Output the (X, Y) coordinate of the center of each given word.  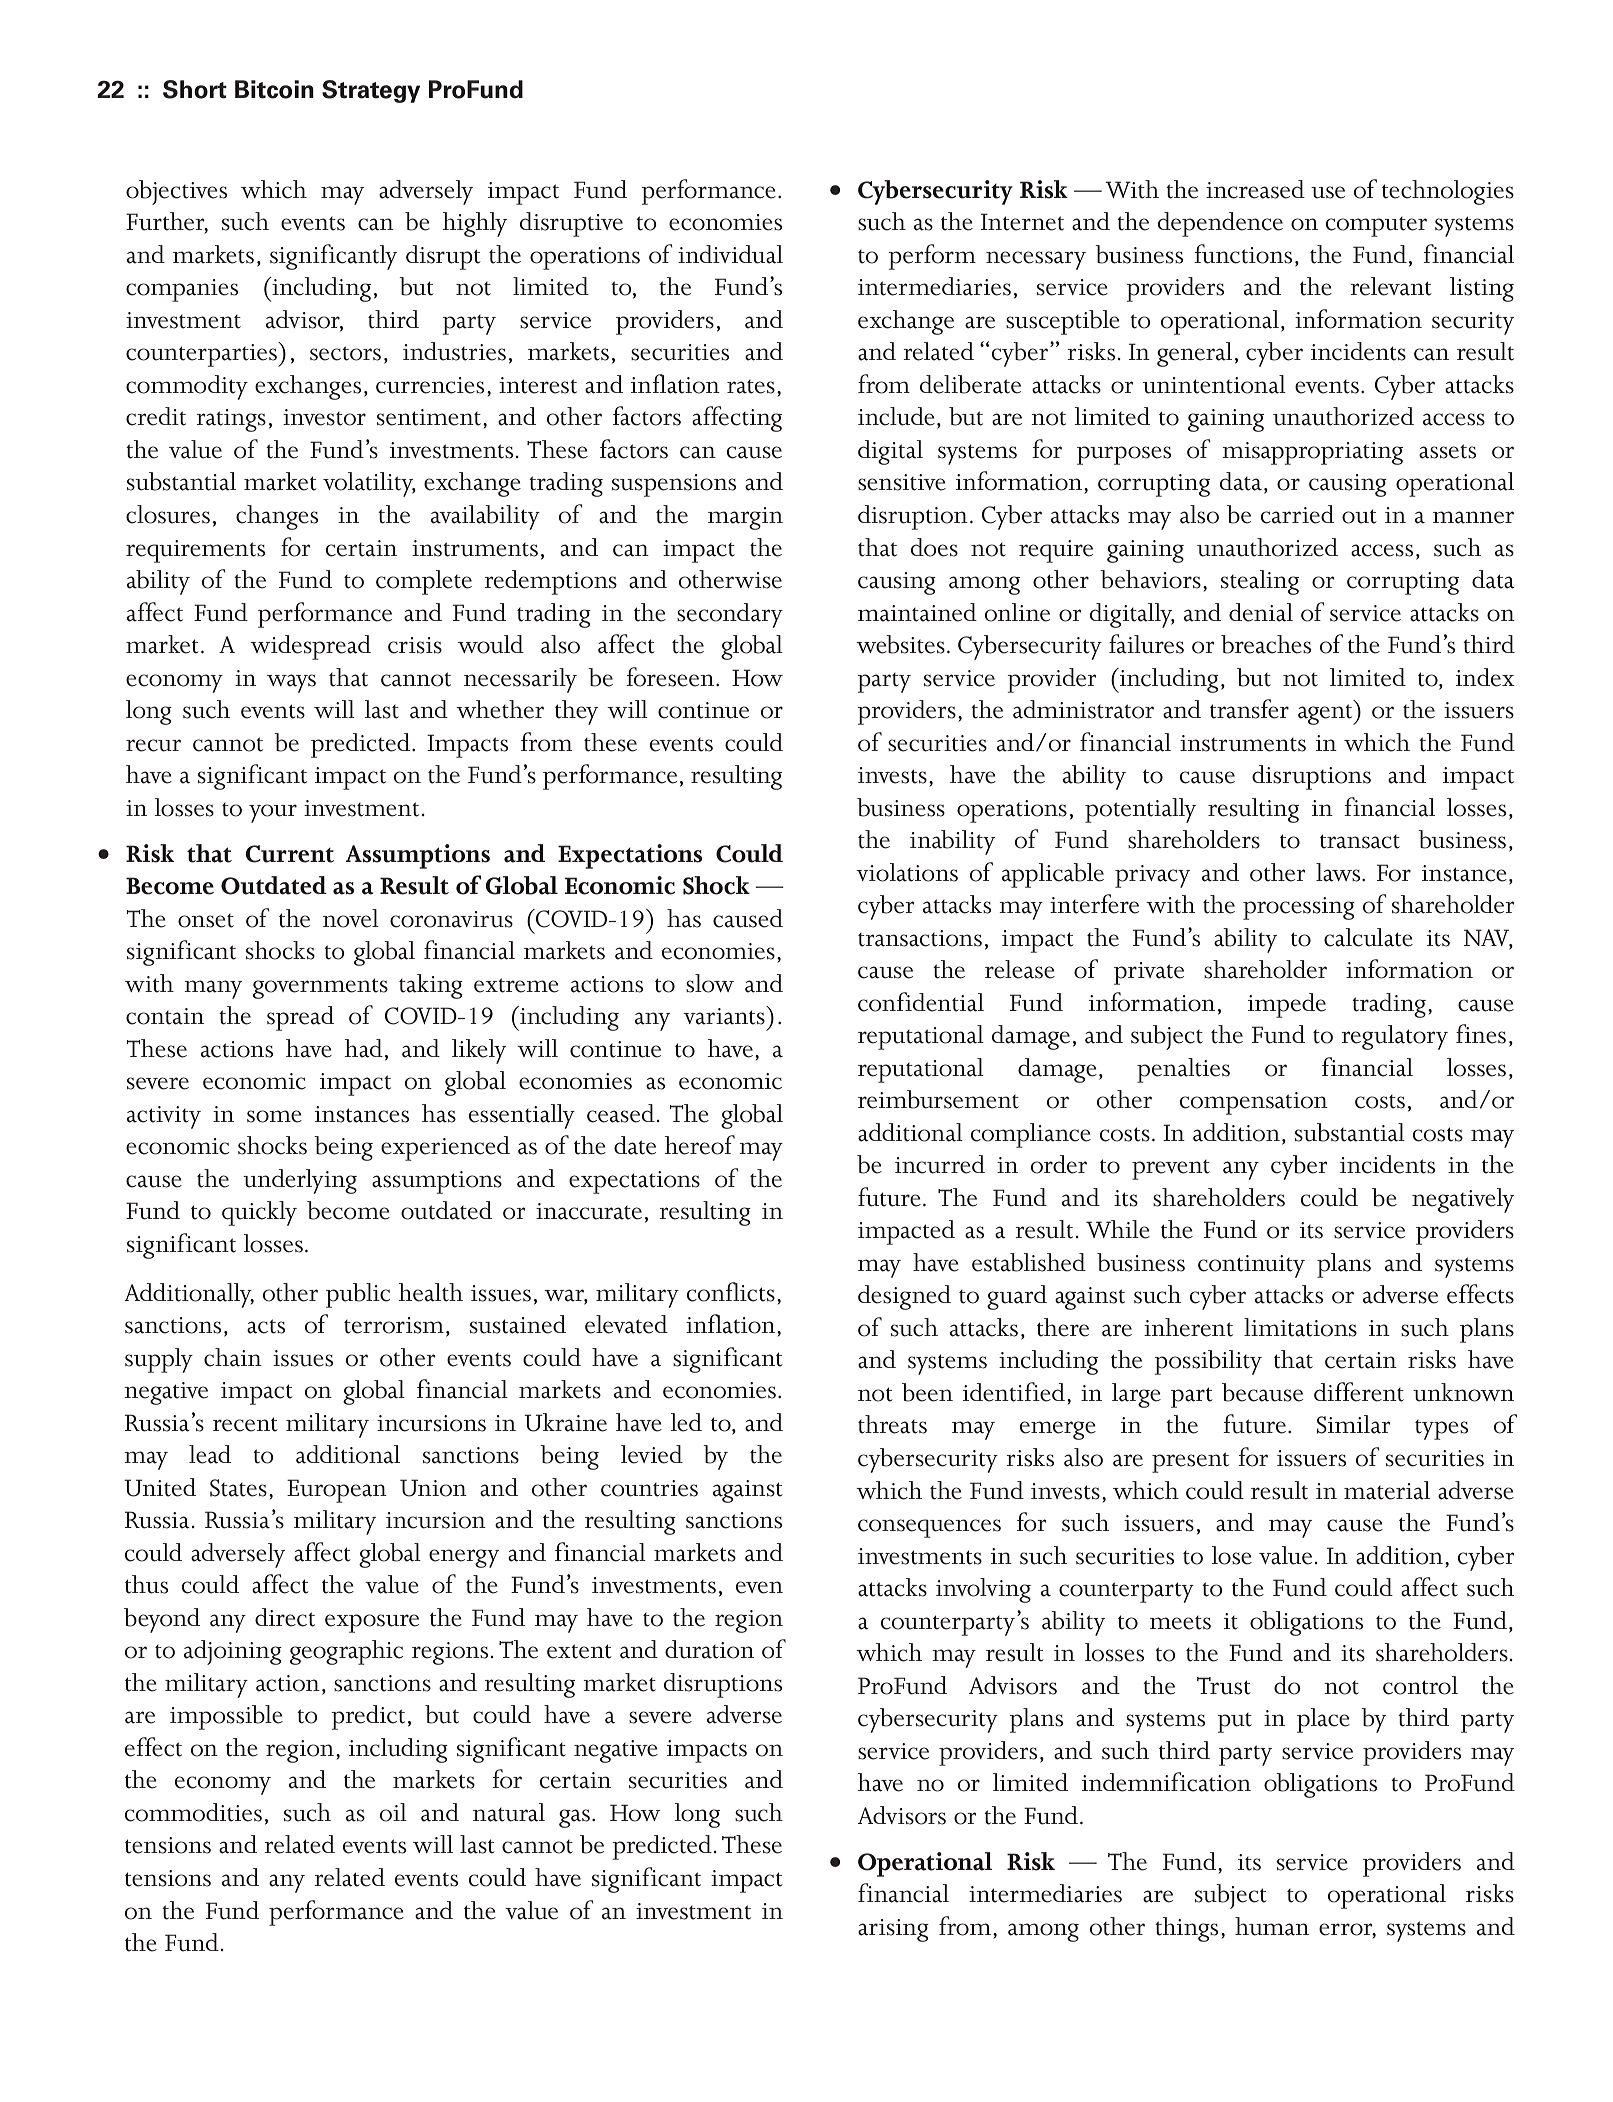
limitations (1300, 1327)
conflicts (731, 1292)
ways (291, 683)
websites (900, 644)
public (358, 1295)
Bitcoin (274, 89)
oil (393, 1812)
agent (1326, 714)
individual (730, 254)
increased (1255, 189)
